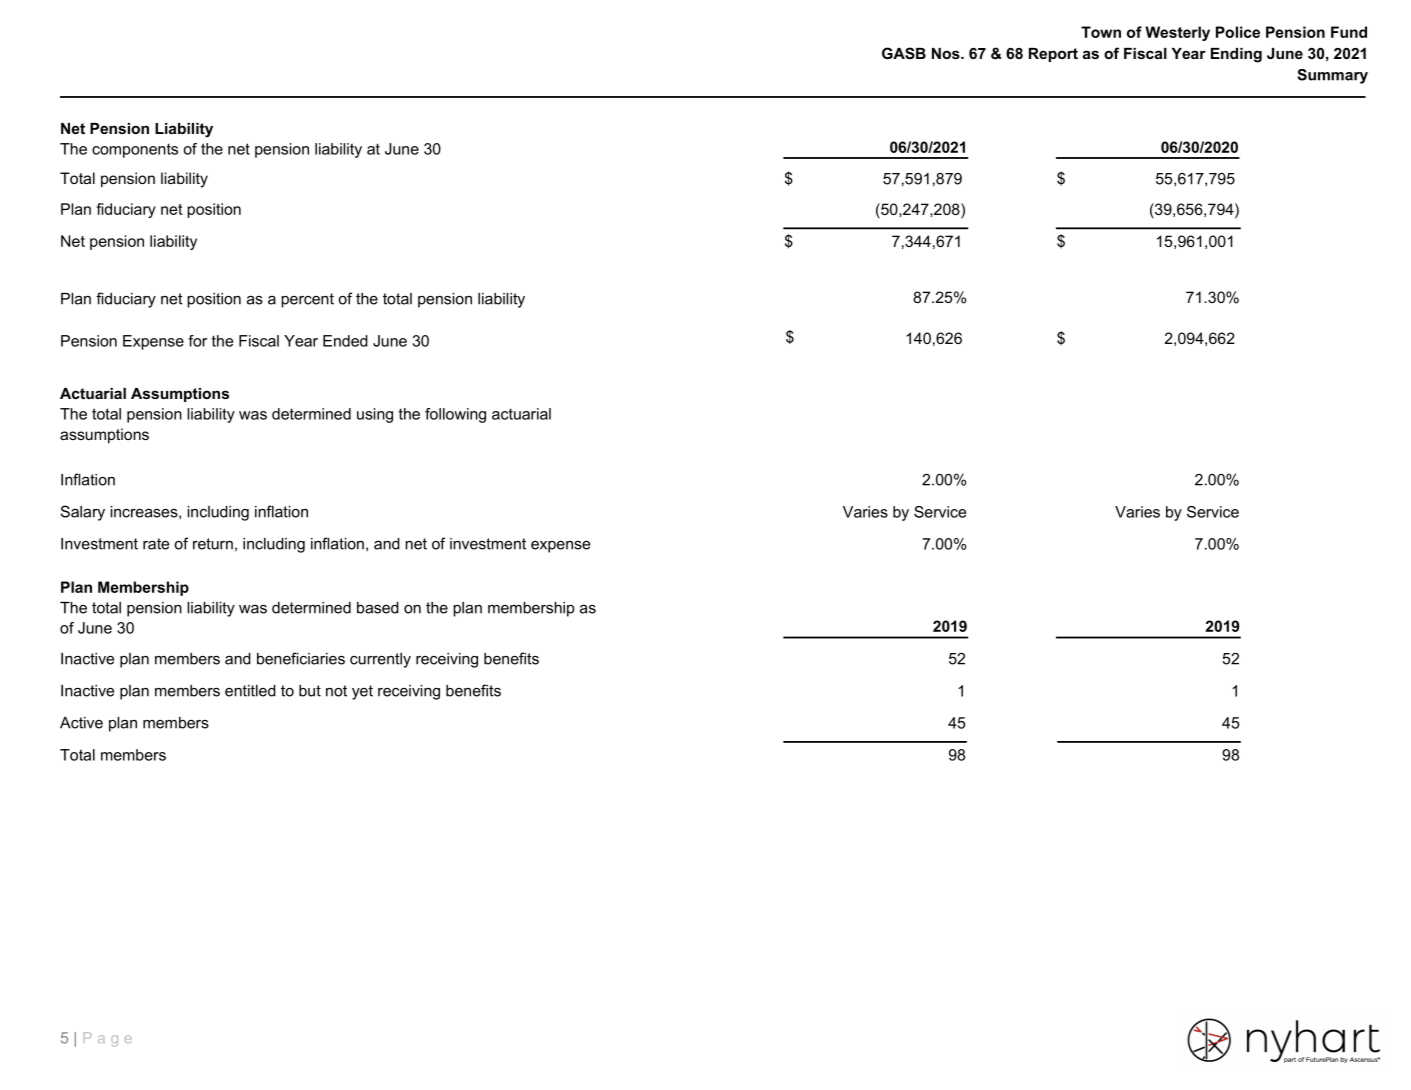 The height and width of the image is (1090, 1411). Describe the element at coordinates (250, 691) in the image. I see `entitled` at that location.
